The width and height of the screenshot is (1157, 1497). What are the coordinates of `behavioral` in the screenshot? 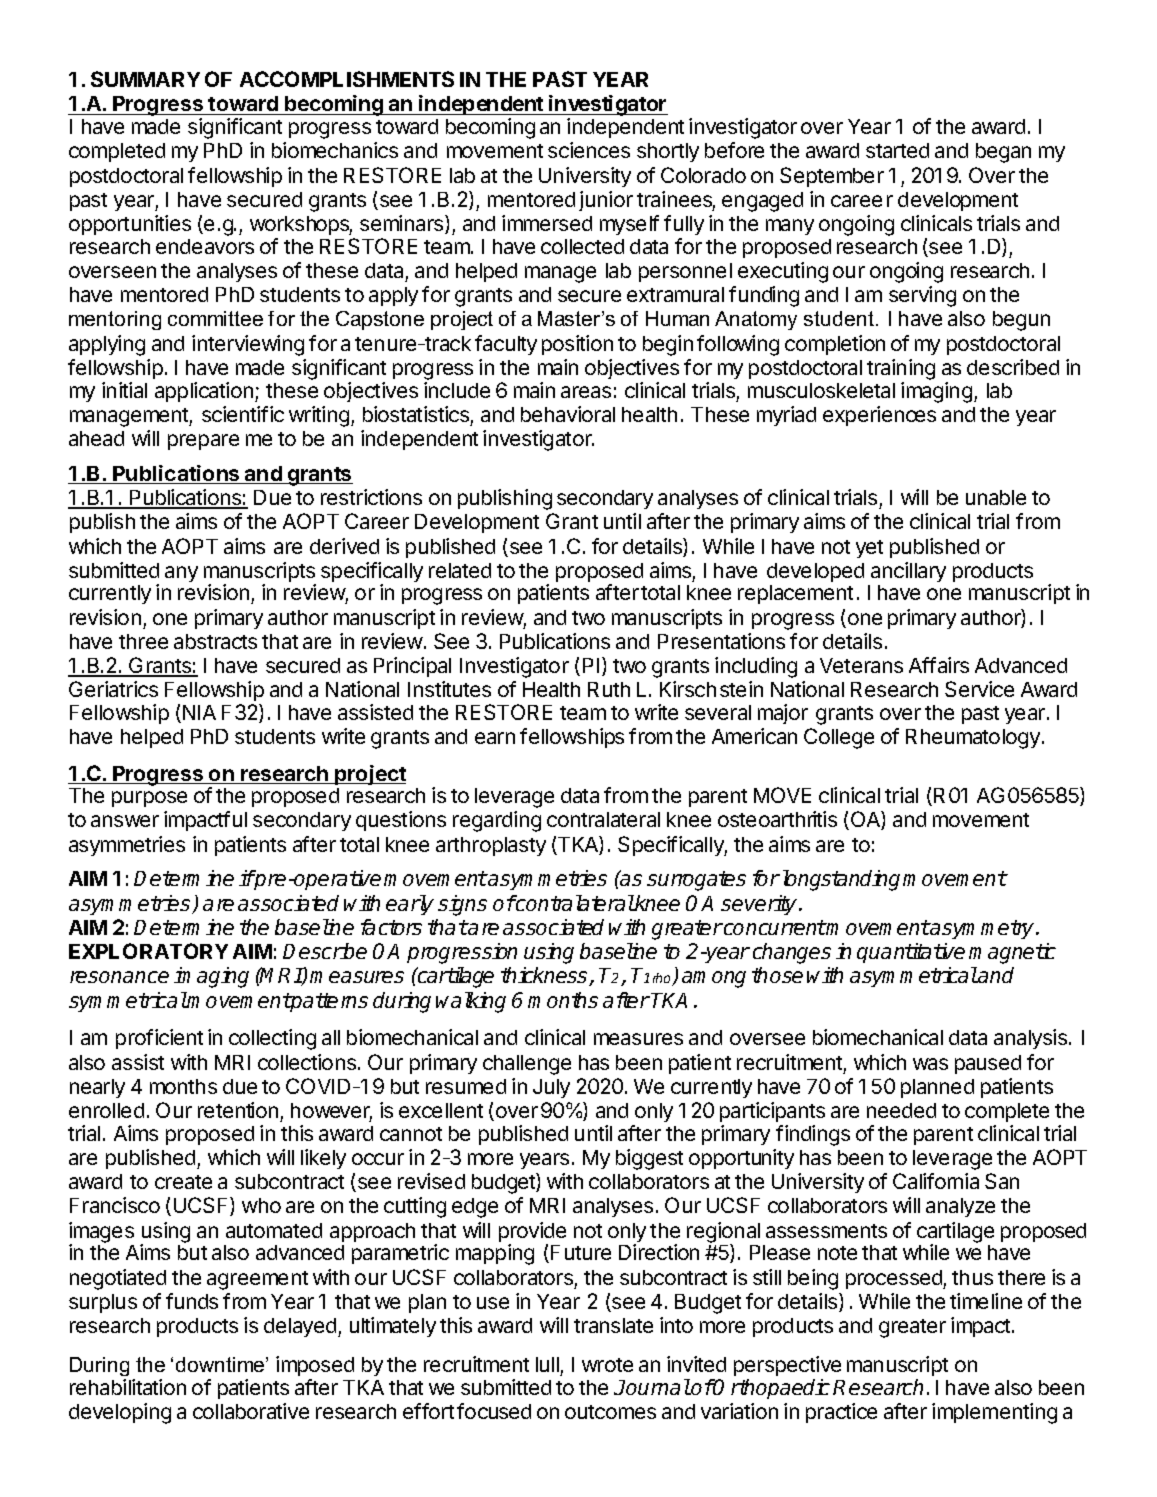 It's located at (568, 414).
